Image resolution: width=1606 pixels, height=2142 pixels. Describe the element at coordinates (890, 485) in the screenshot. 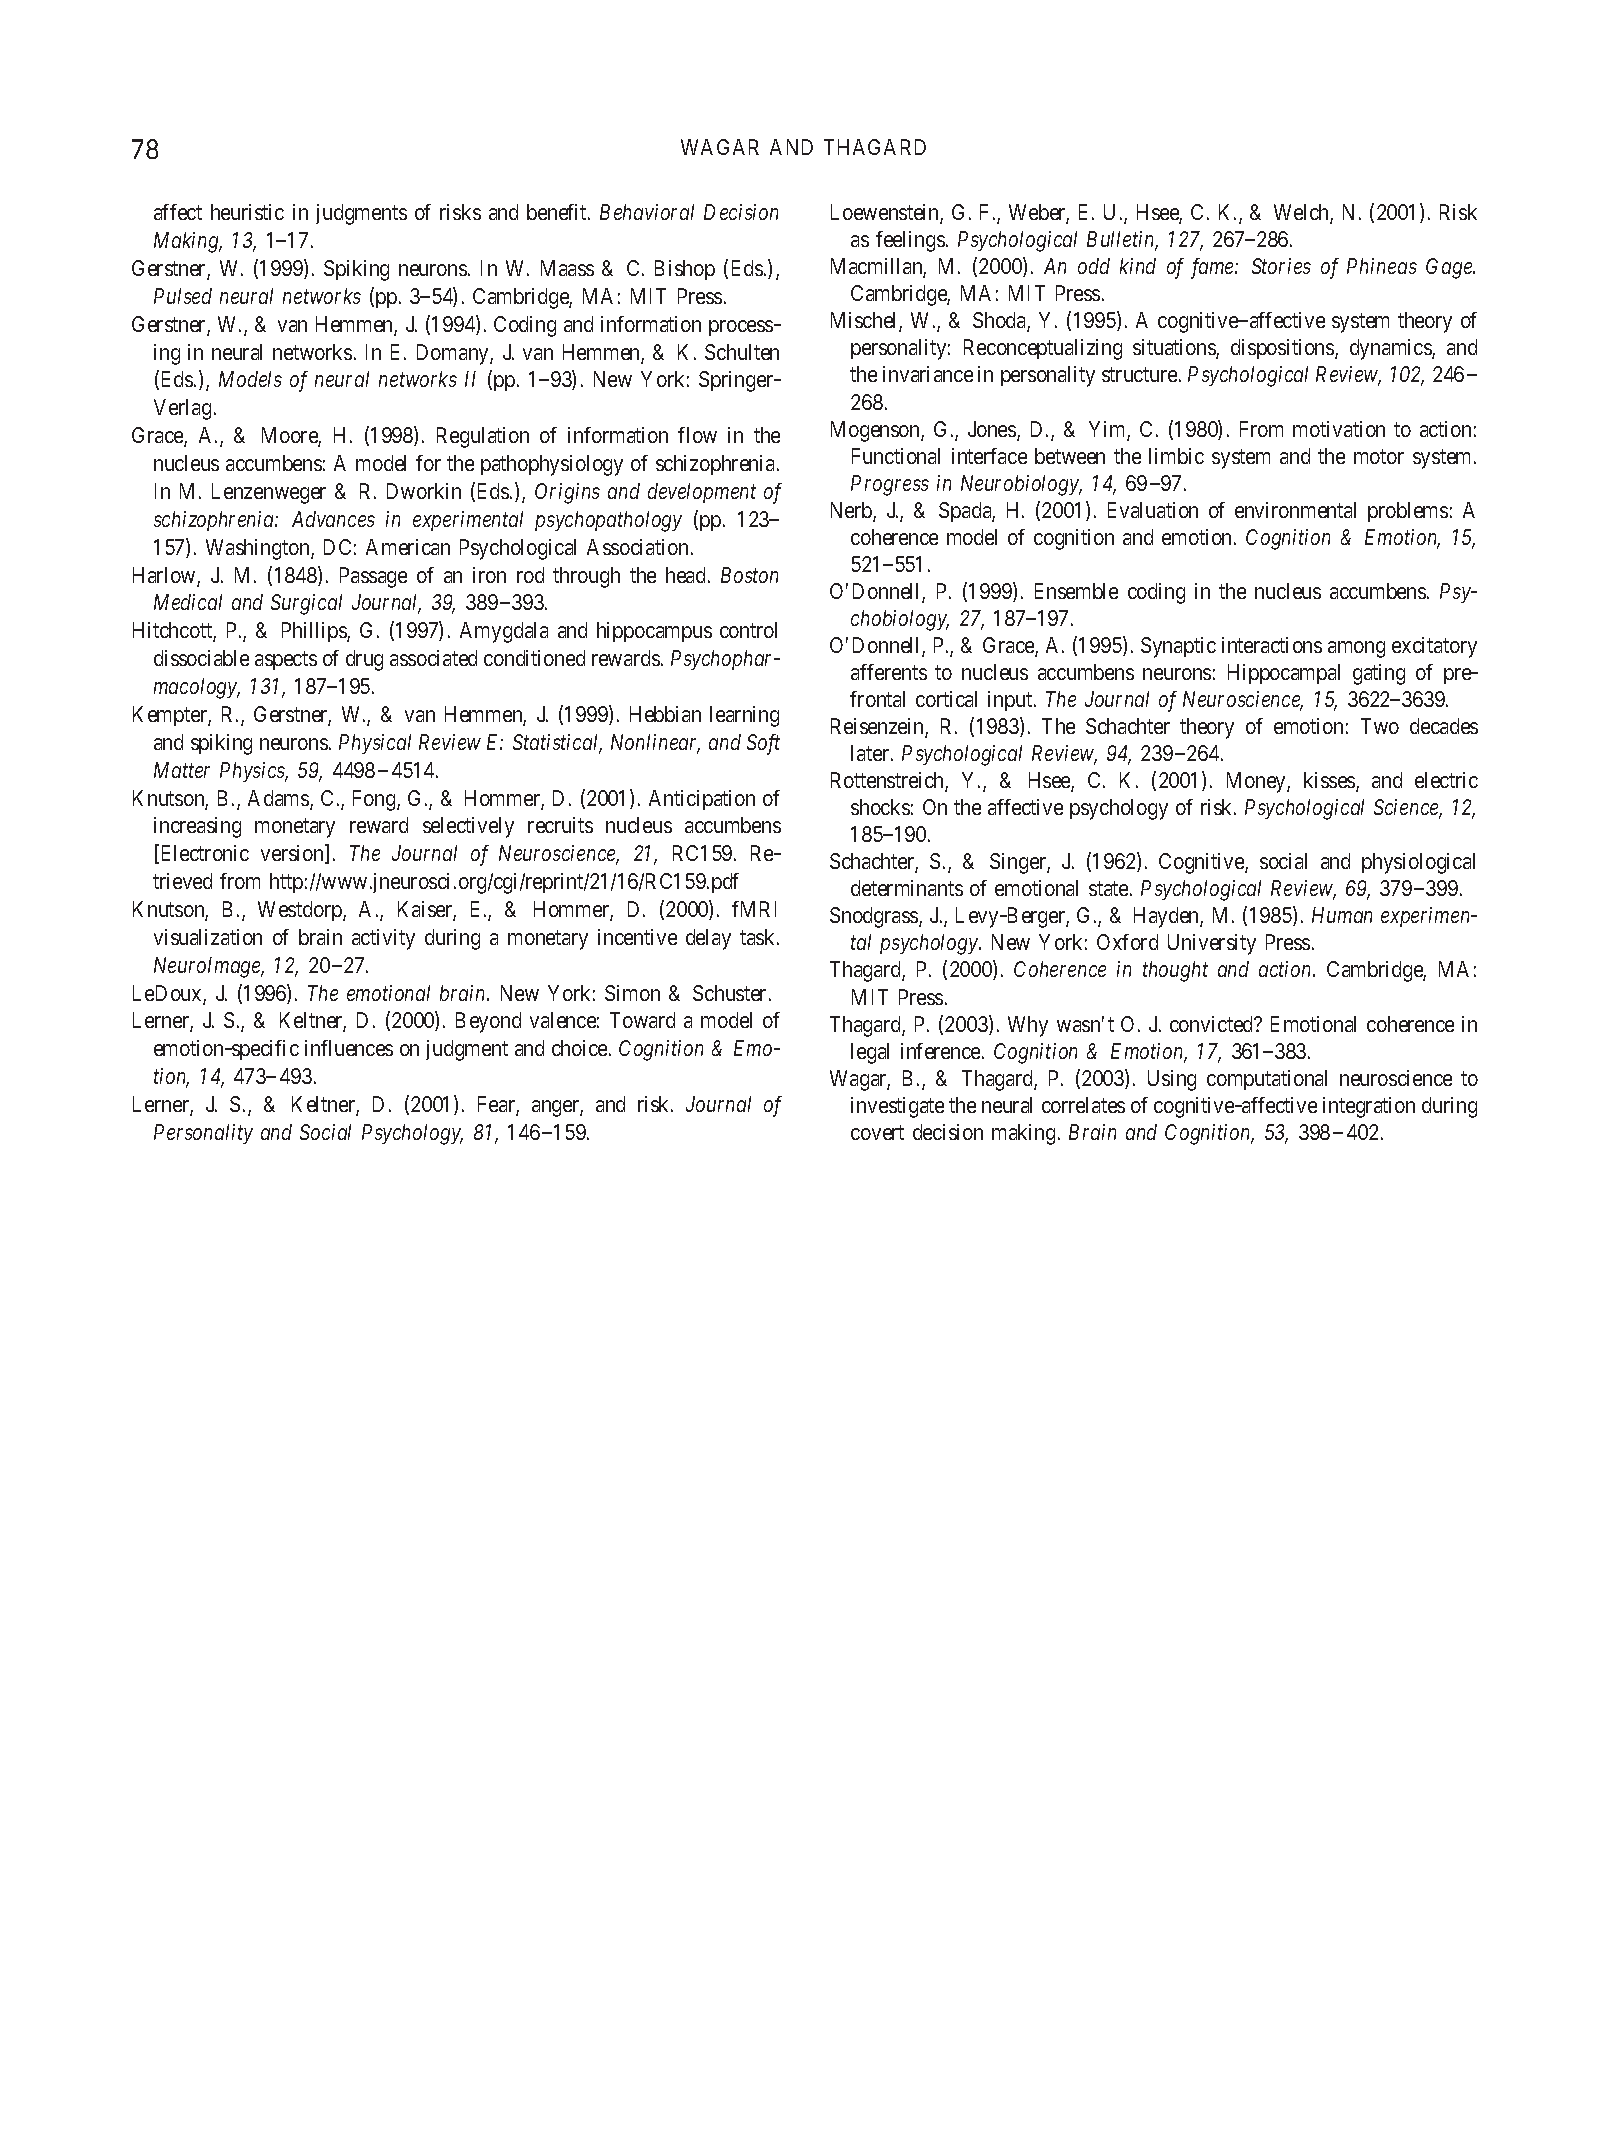

I see `Progress` at that location.
